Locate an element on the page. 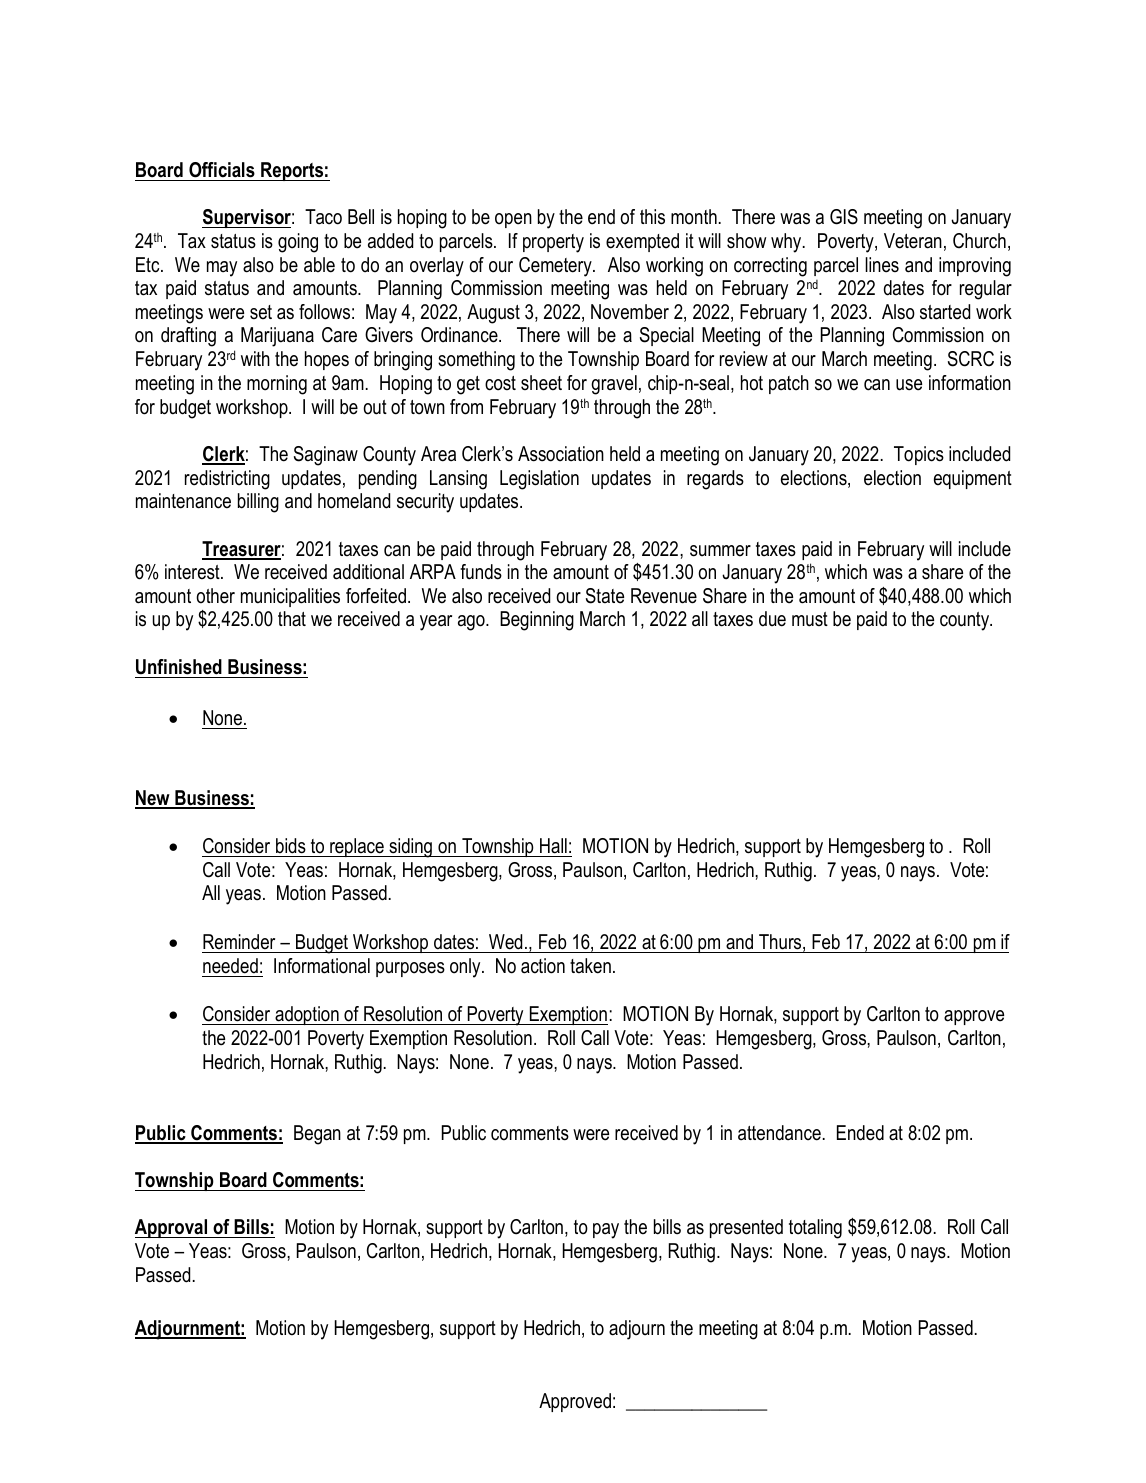 Image resolution: width=1146 pixels, height=1483 pixels. Approval is located at coordinates (172, 1228).
